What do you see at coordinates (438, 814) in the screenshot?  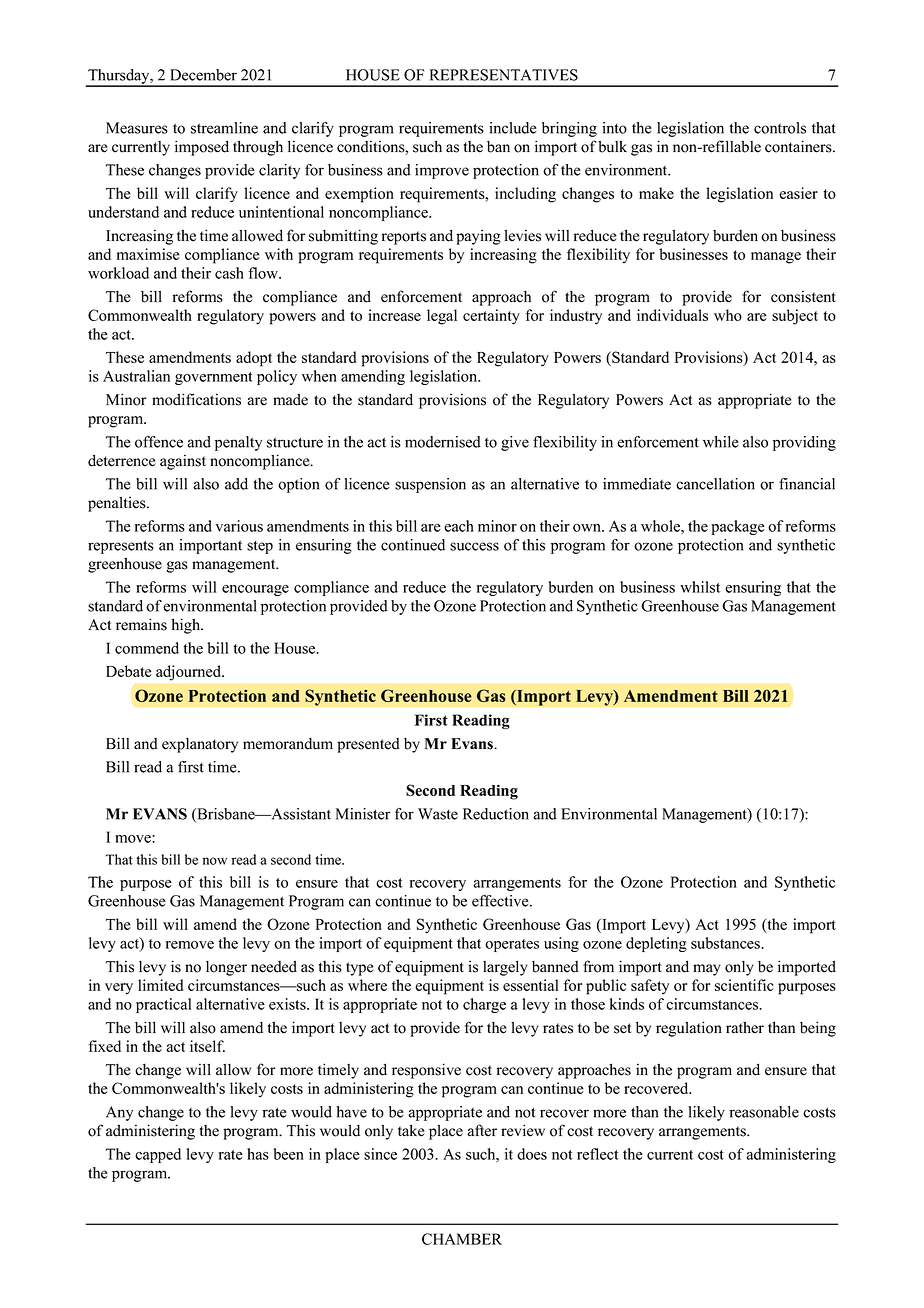 I see `Waste` at bounding box center [438, 814].
